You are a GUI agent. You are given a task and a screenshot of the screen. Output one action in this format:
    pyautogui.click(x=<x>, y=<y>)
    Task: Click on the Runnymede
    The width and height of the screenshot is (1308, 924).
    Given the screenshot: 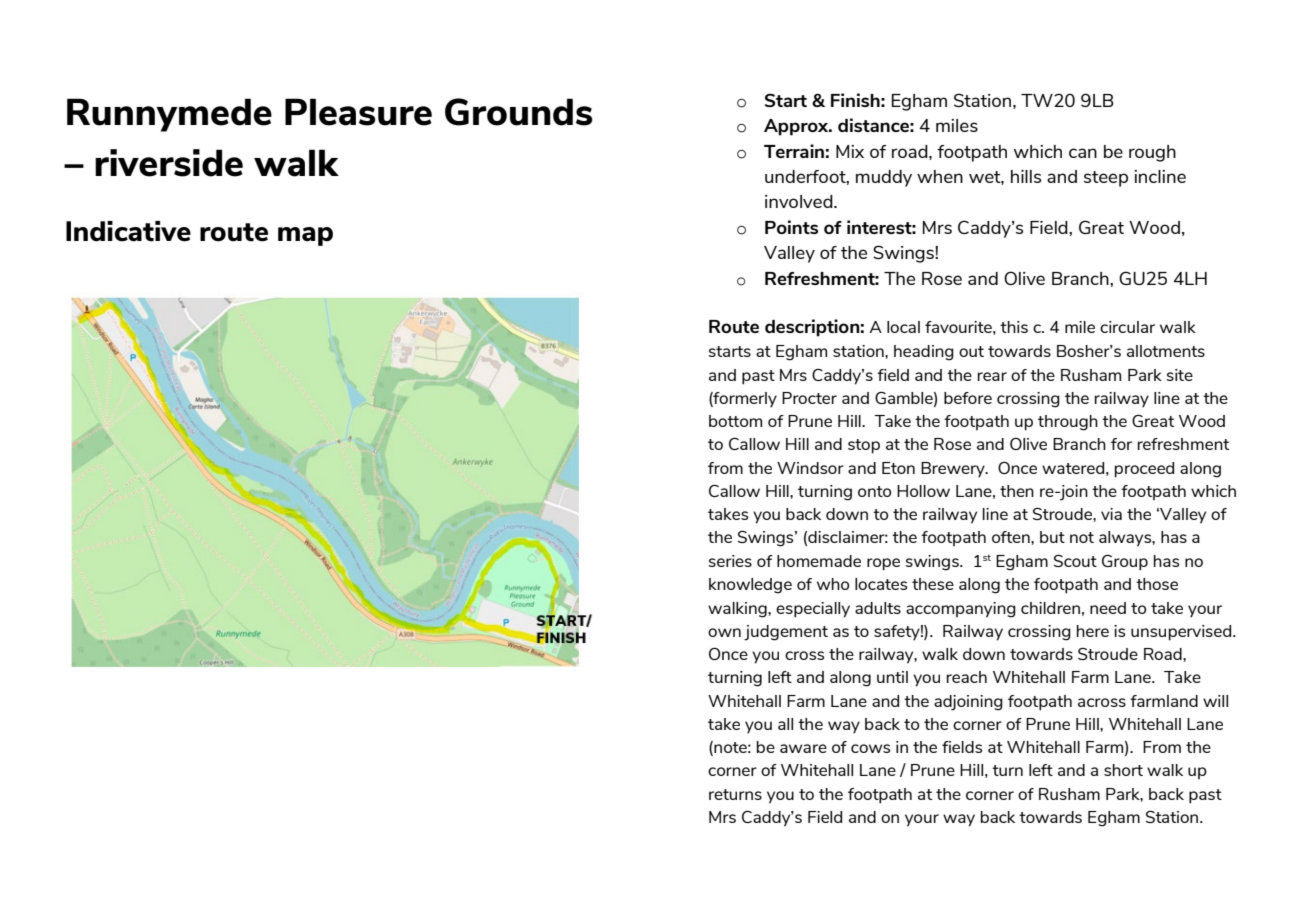 What is the action you would take?
    pyautogui.click(x=169, y=115)
